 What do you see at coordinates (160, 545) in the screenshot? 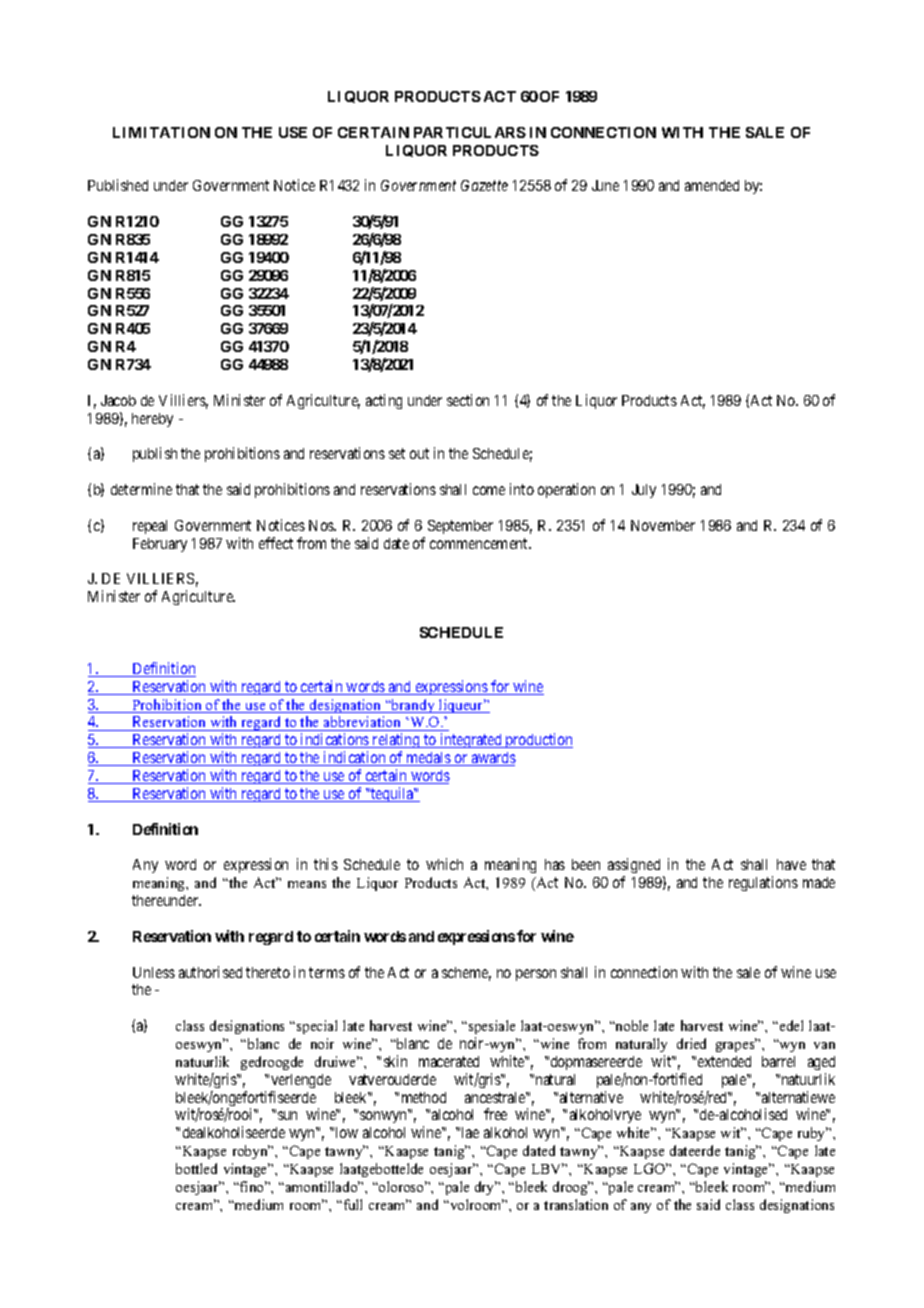
I see `February` at bounding box center [160, 545].
